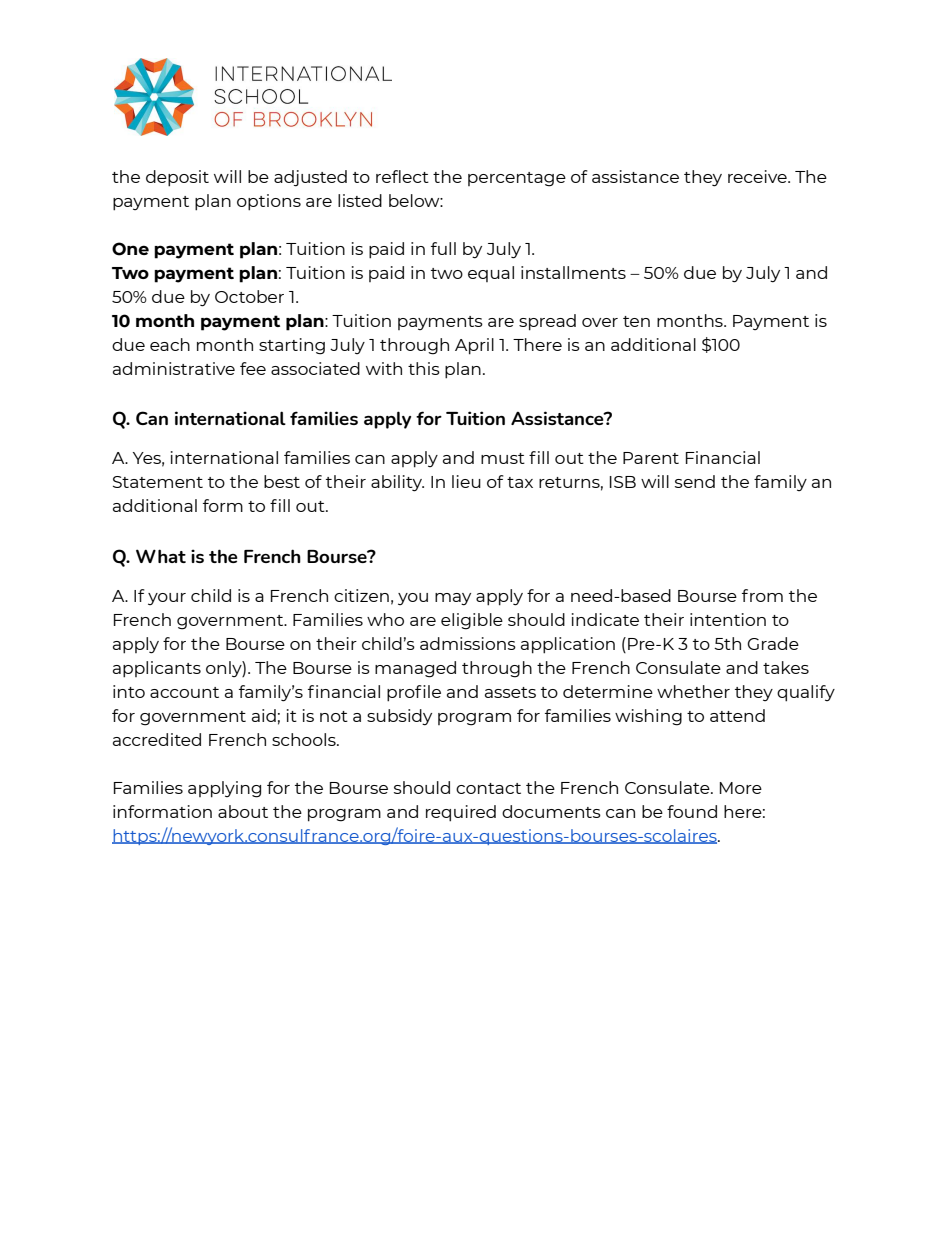 The height and width of the page is (1233, 952). What do you see at coordinates (243, 811) in the page?
I see `about` at bounding box center [243, 811].
